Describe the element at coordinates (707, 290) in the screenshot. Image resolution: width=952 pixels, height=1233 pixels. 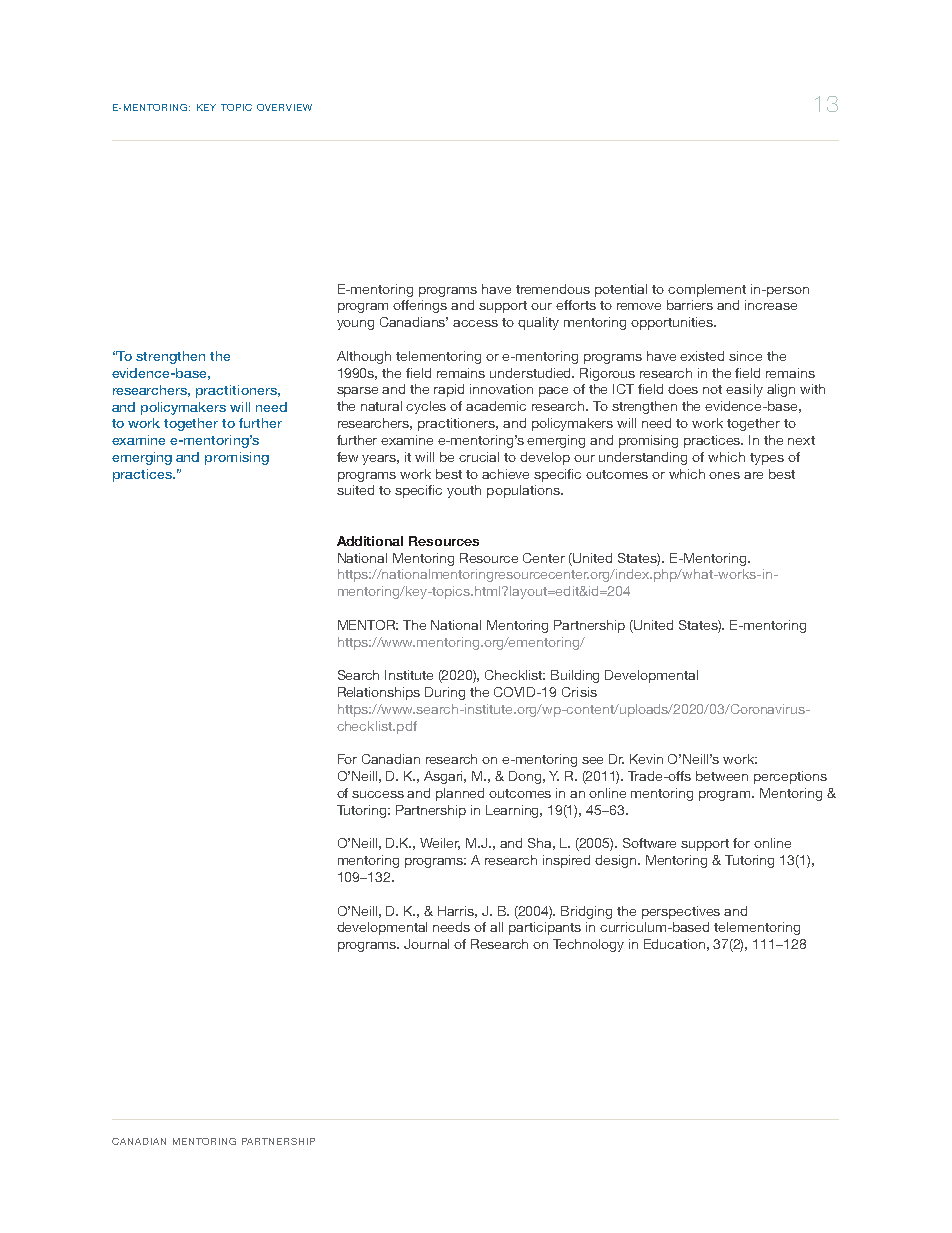
I see `complement` at that location.
